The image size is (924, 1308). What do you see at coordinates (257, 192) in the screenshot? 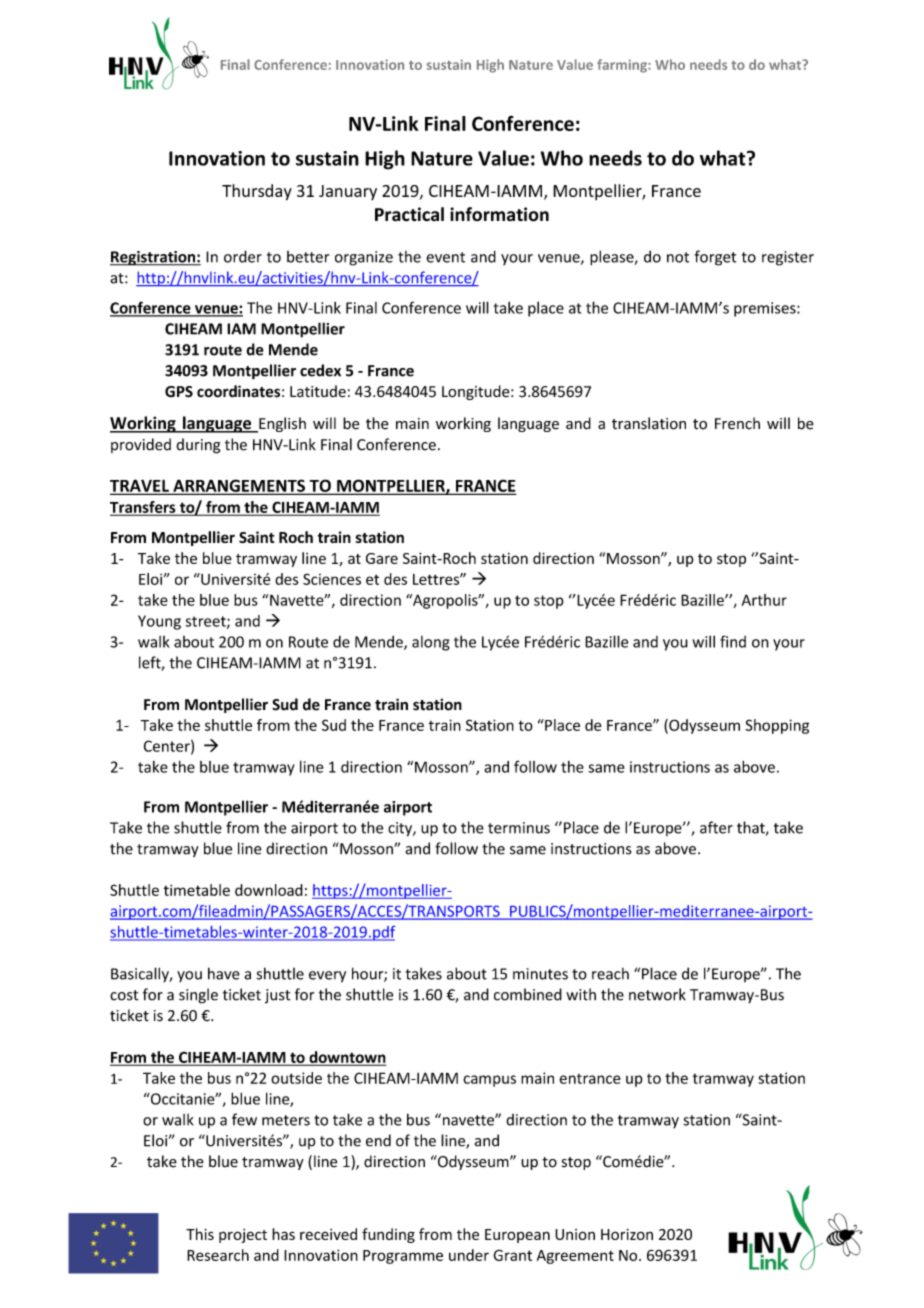
I see `Thursday` at bounding box center [257, 192].
